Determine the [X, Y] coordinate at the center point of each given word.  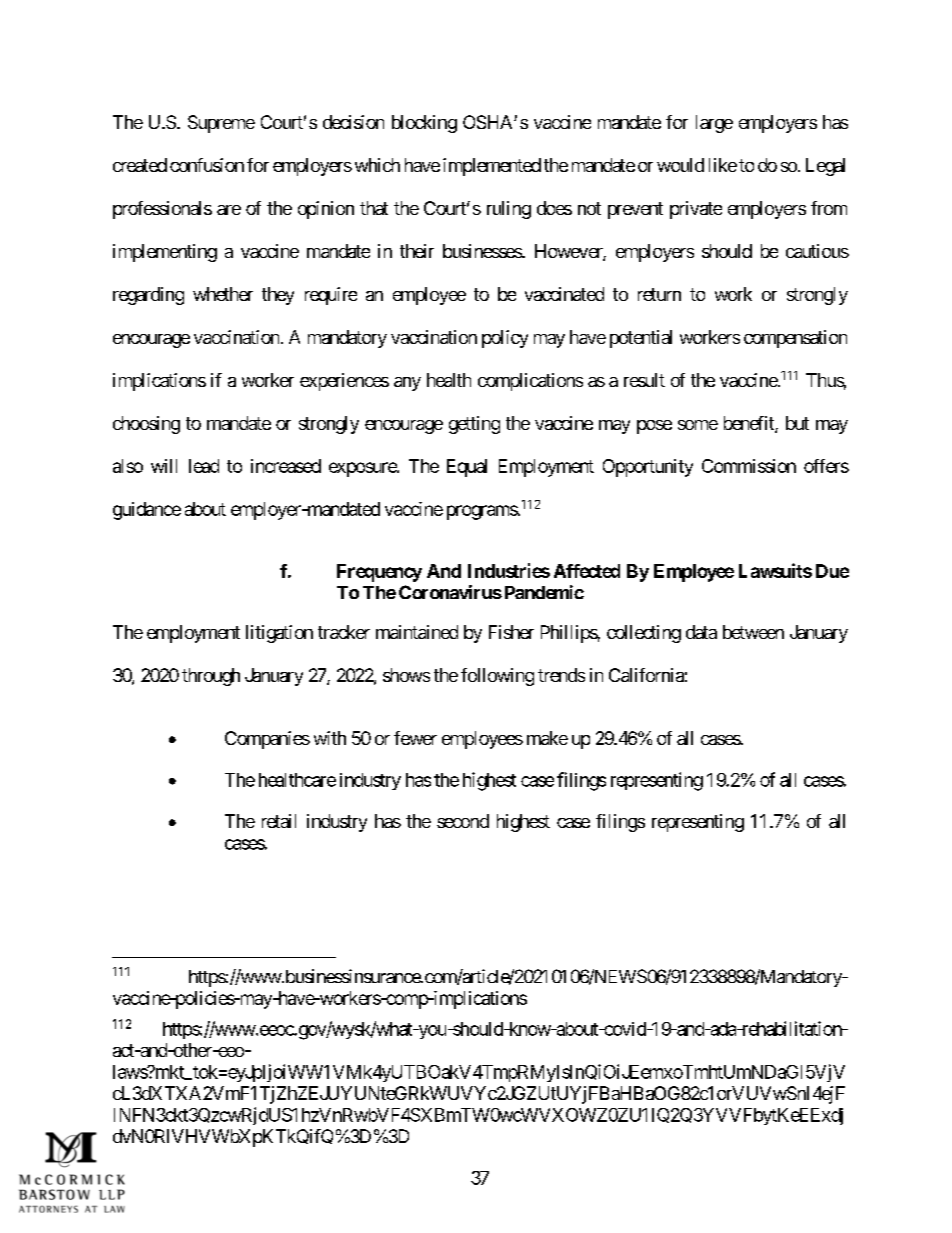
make [547, 738]
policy [505, 339]
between [753, 632]
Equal [467, 468]
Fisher [511, 632]
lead [204, 466]
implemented [492, 167]
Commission [749, 466]
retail [279, 821]
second [463, 821]
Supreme [221, 124]
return [659, 294]
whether [223, 294]
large [714, 124]
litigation [279, 634]
